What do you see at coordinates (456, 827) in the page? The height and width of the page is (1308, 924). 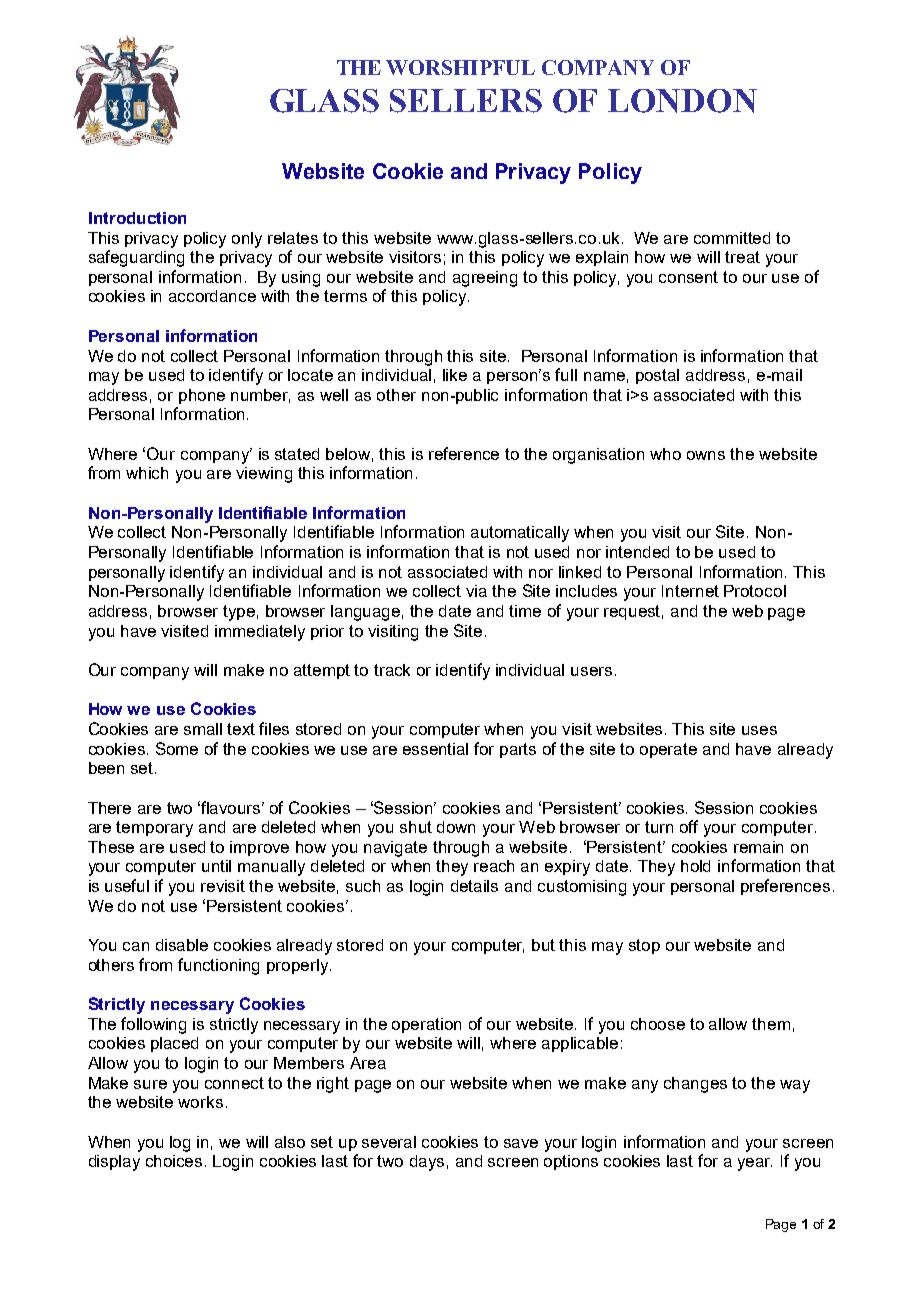 I see `down` at bounding box center [456, 827].
